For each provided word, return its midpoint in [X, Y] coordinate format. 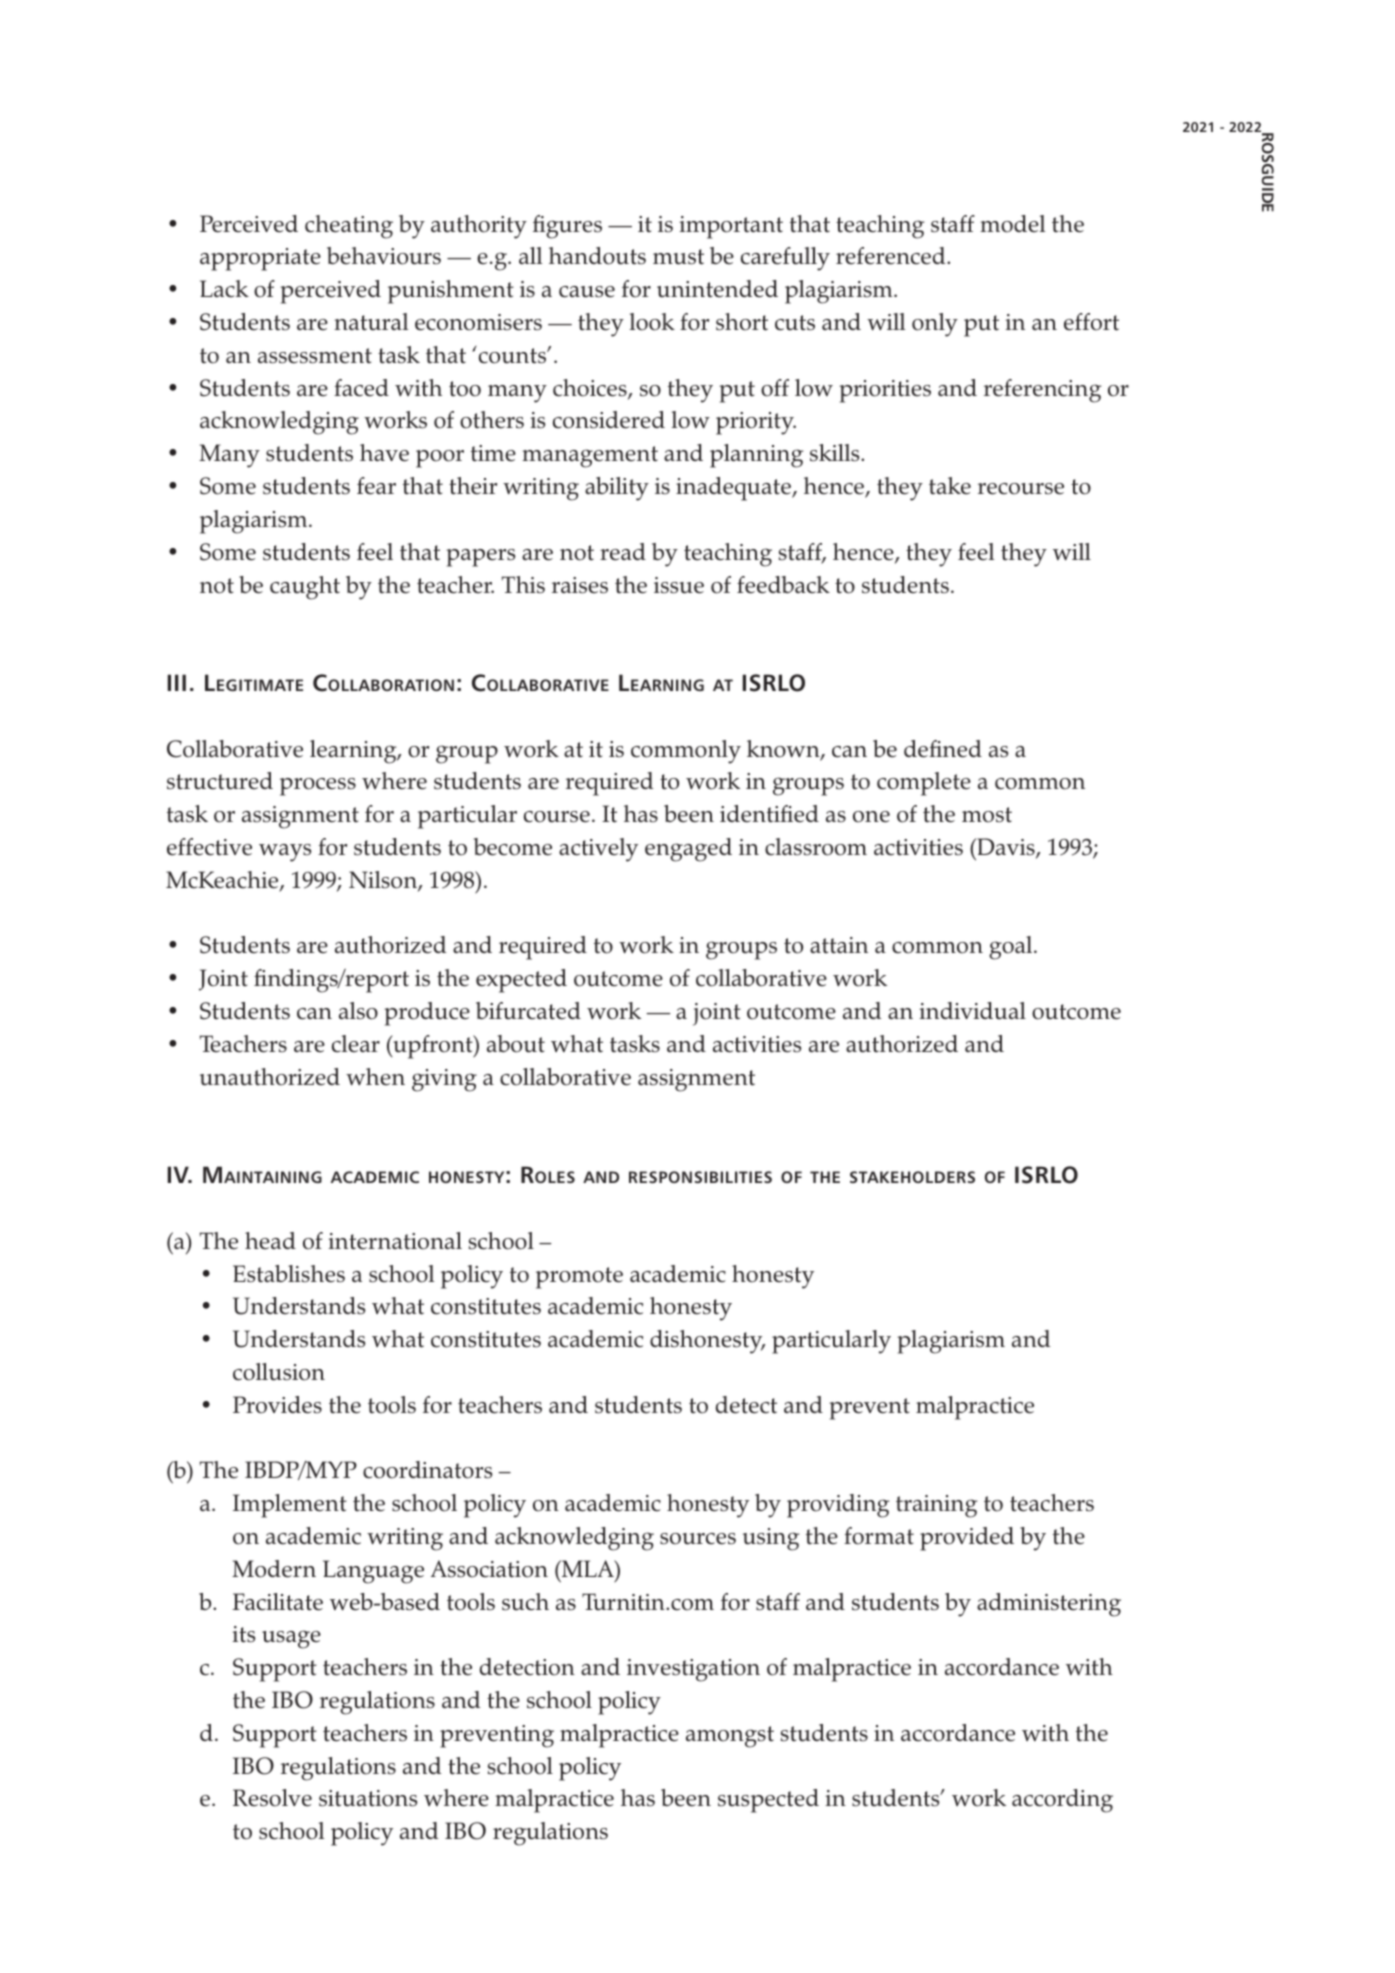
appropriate [260, 259]
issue [679, 585]
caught [305, 588]
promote [579, 1278]
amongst [730, 1737]
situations [368, 1798]
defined [943, 749]
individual [972, 1011]
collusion [279, 1372]
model [1012, 224]
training [936, 1506]
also [358, 1011]
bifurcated [528, 1011]
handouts [597, 256]
